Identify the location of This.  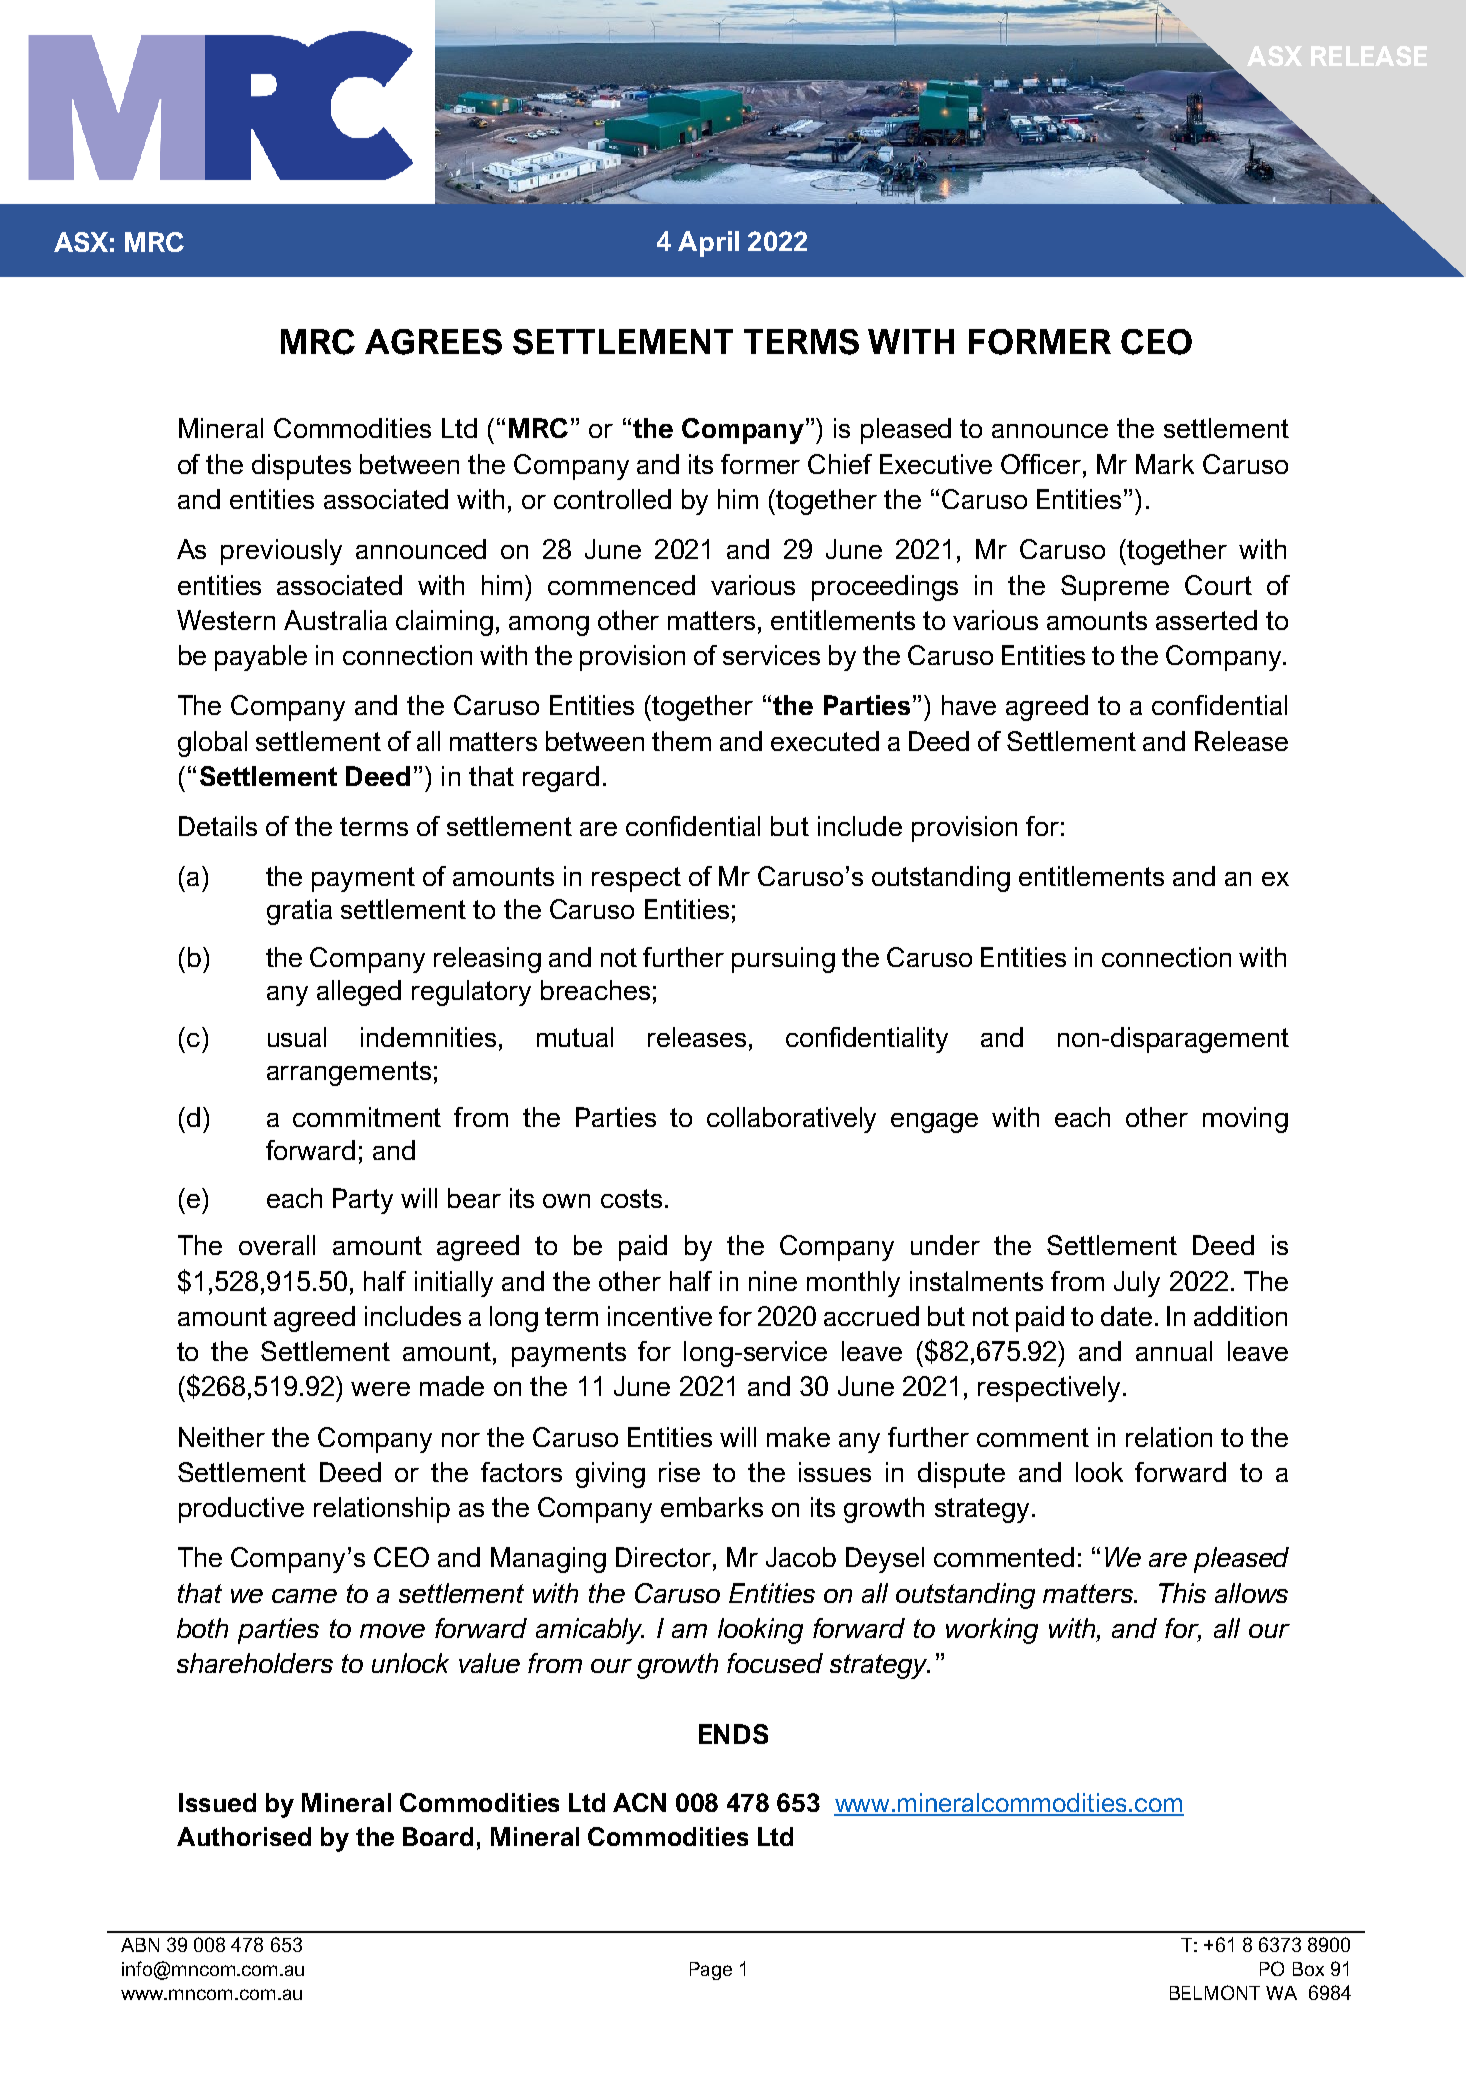
(1182, 1593).
